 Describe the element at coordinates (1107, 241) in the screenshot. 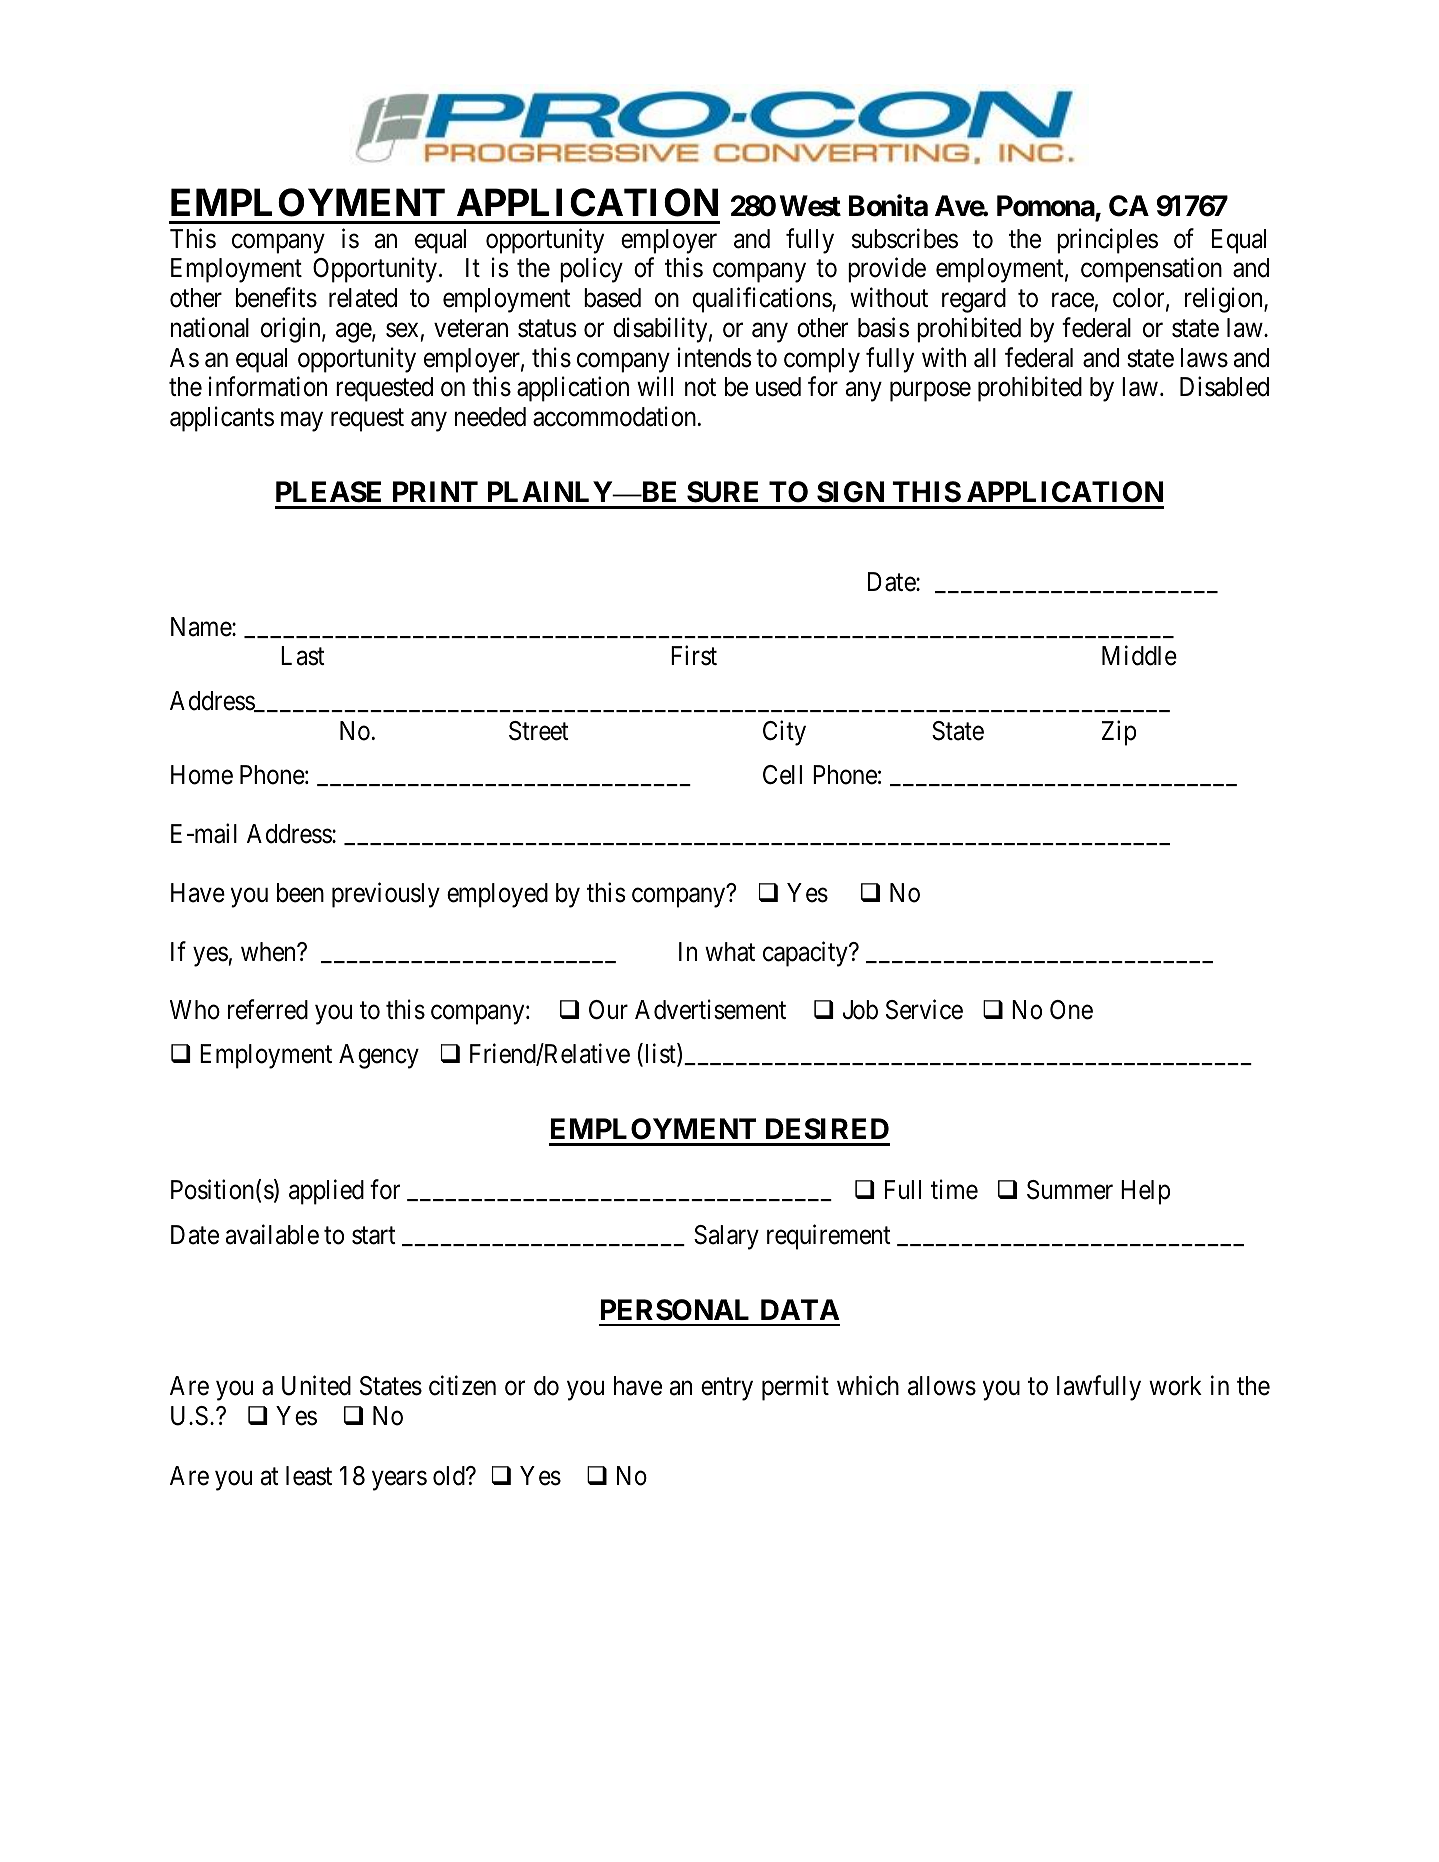

I see `principles` at that location.
